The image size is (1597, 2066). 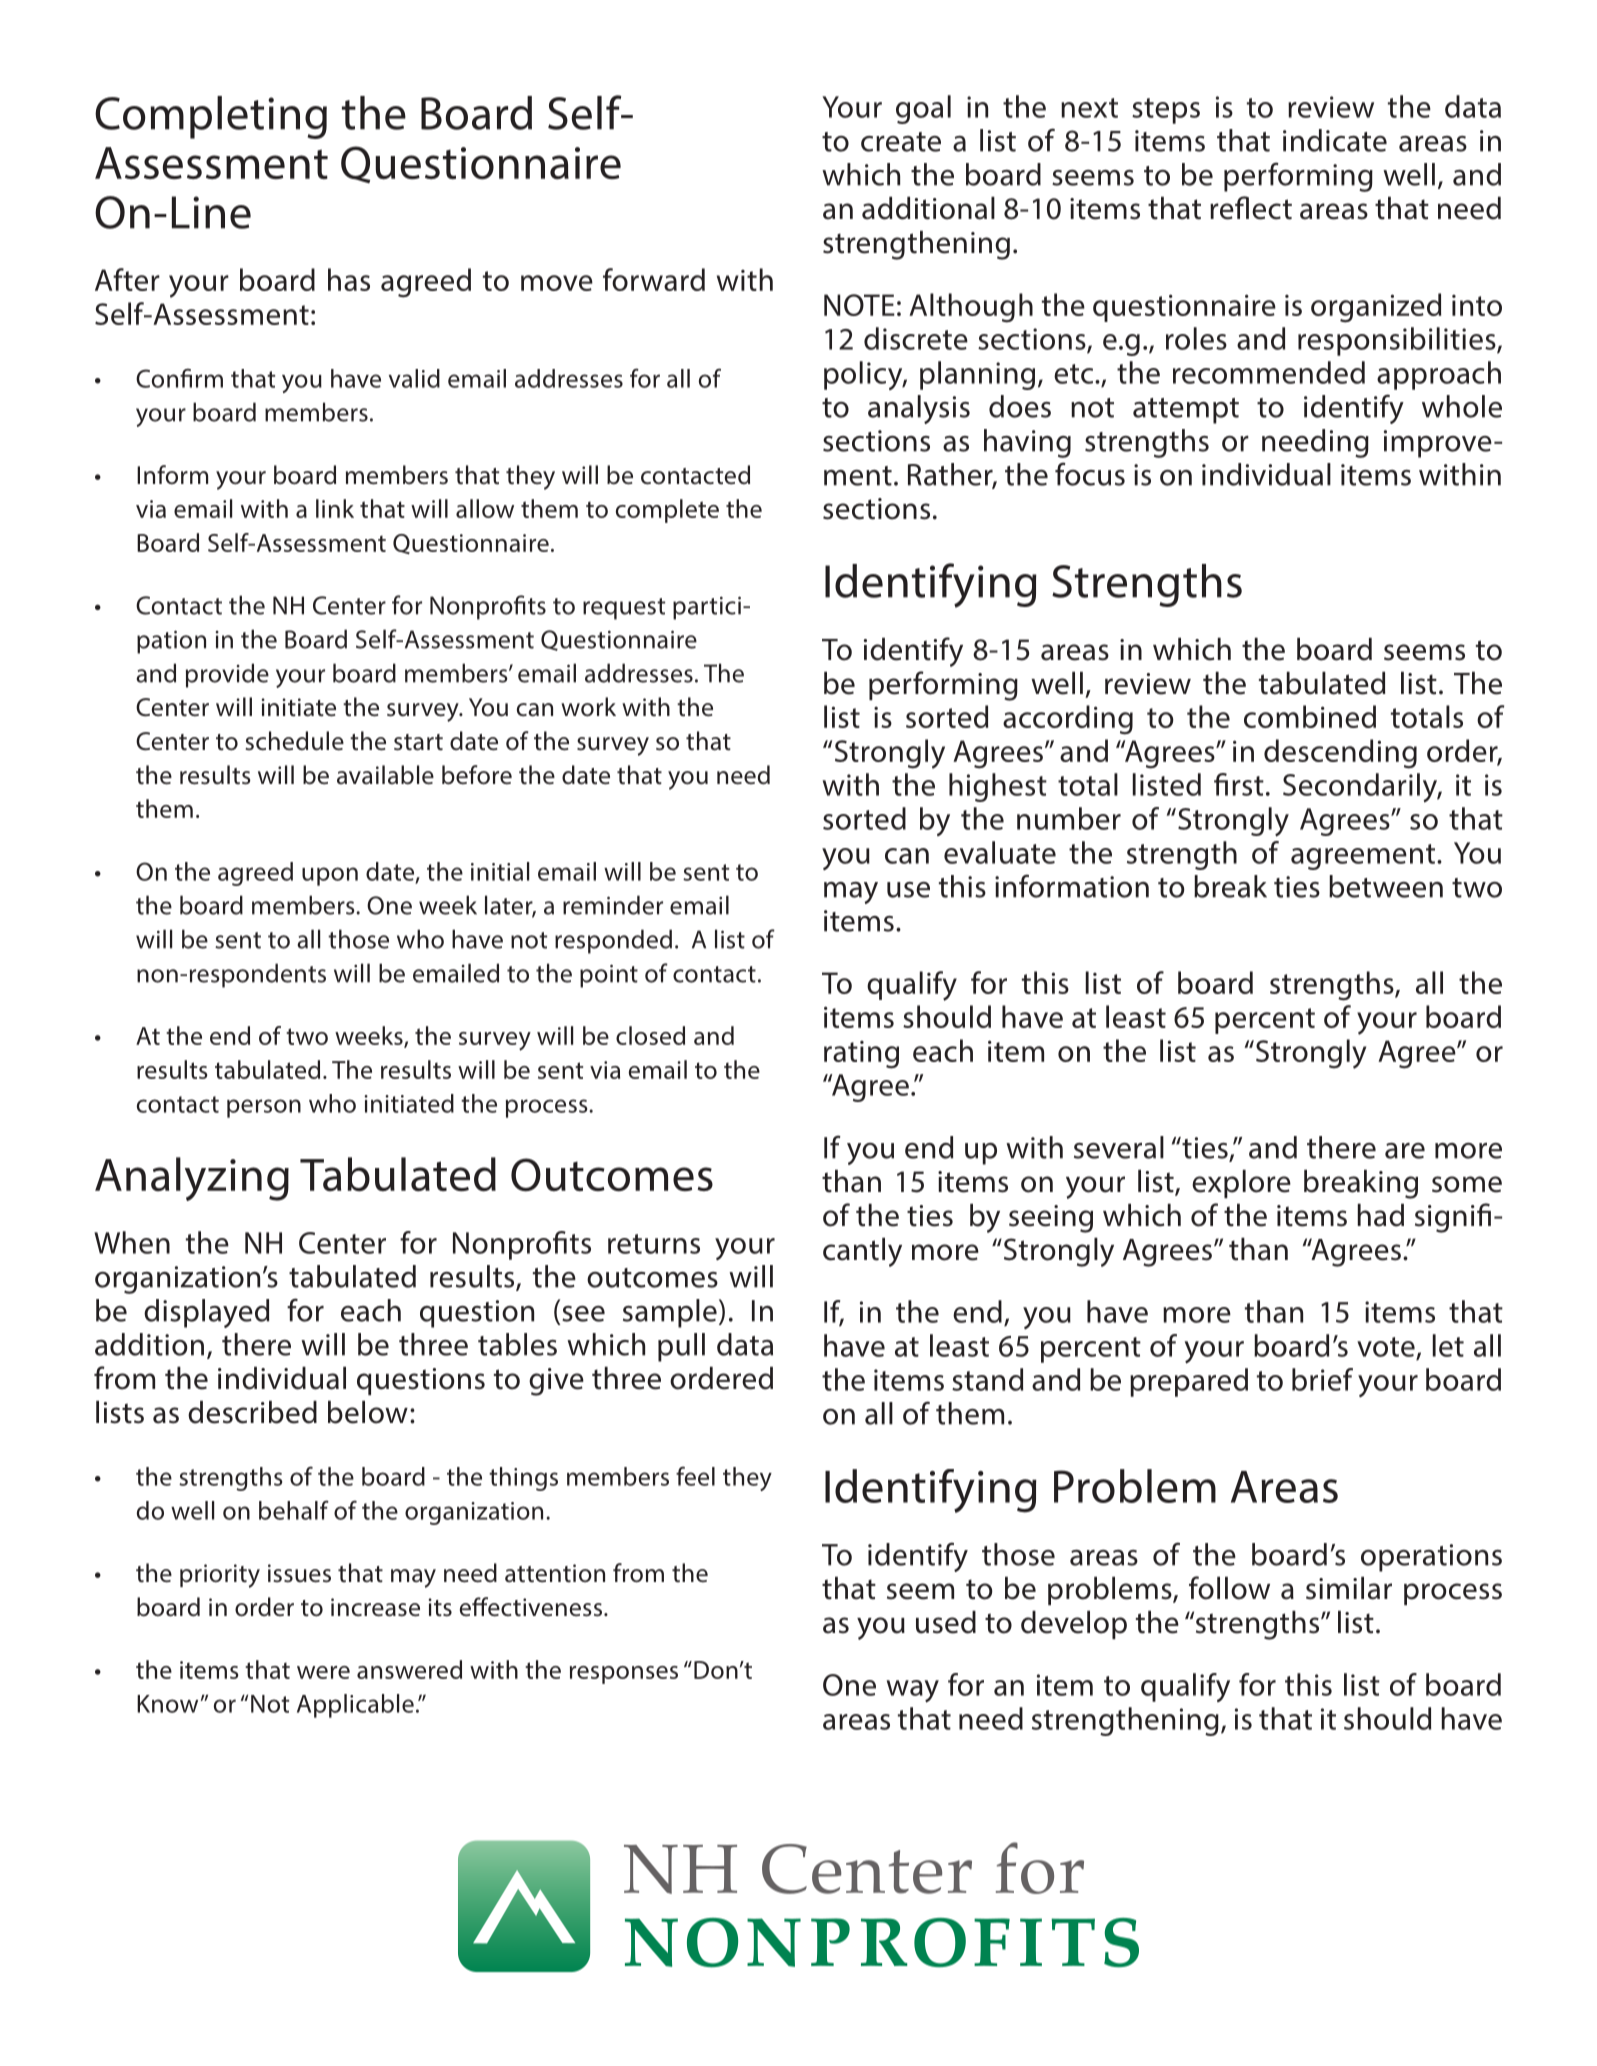 What do you see at coordinates (901, 142) in the screenshot?
I see `create` at bounding box center [901, 142].
